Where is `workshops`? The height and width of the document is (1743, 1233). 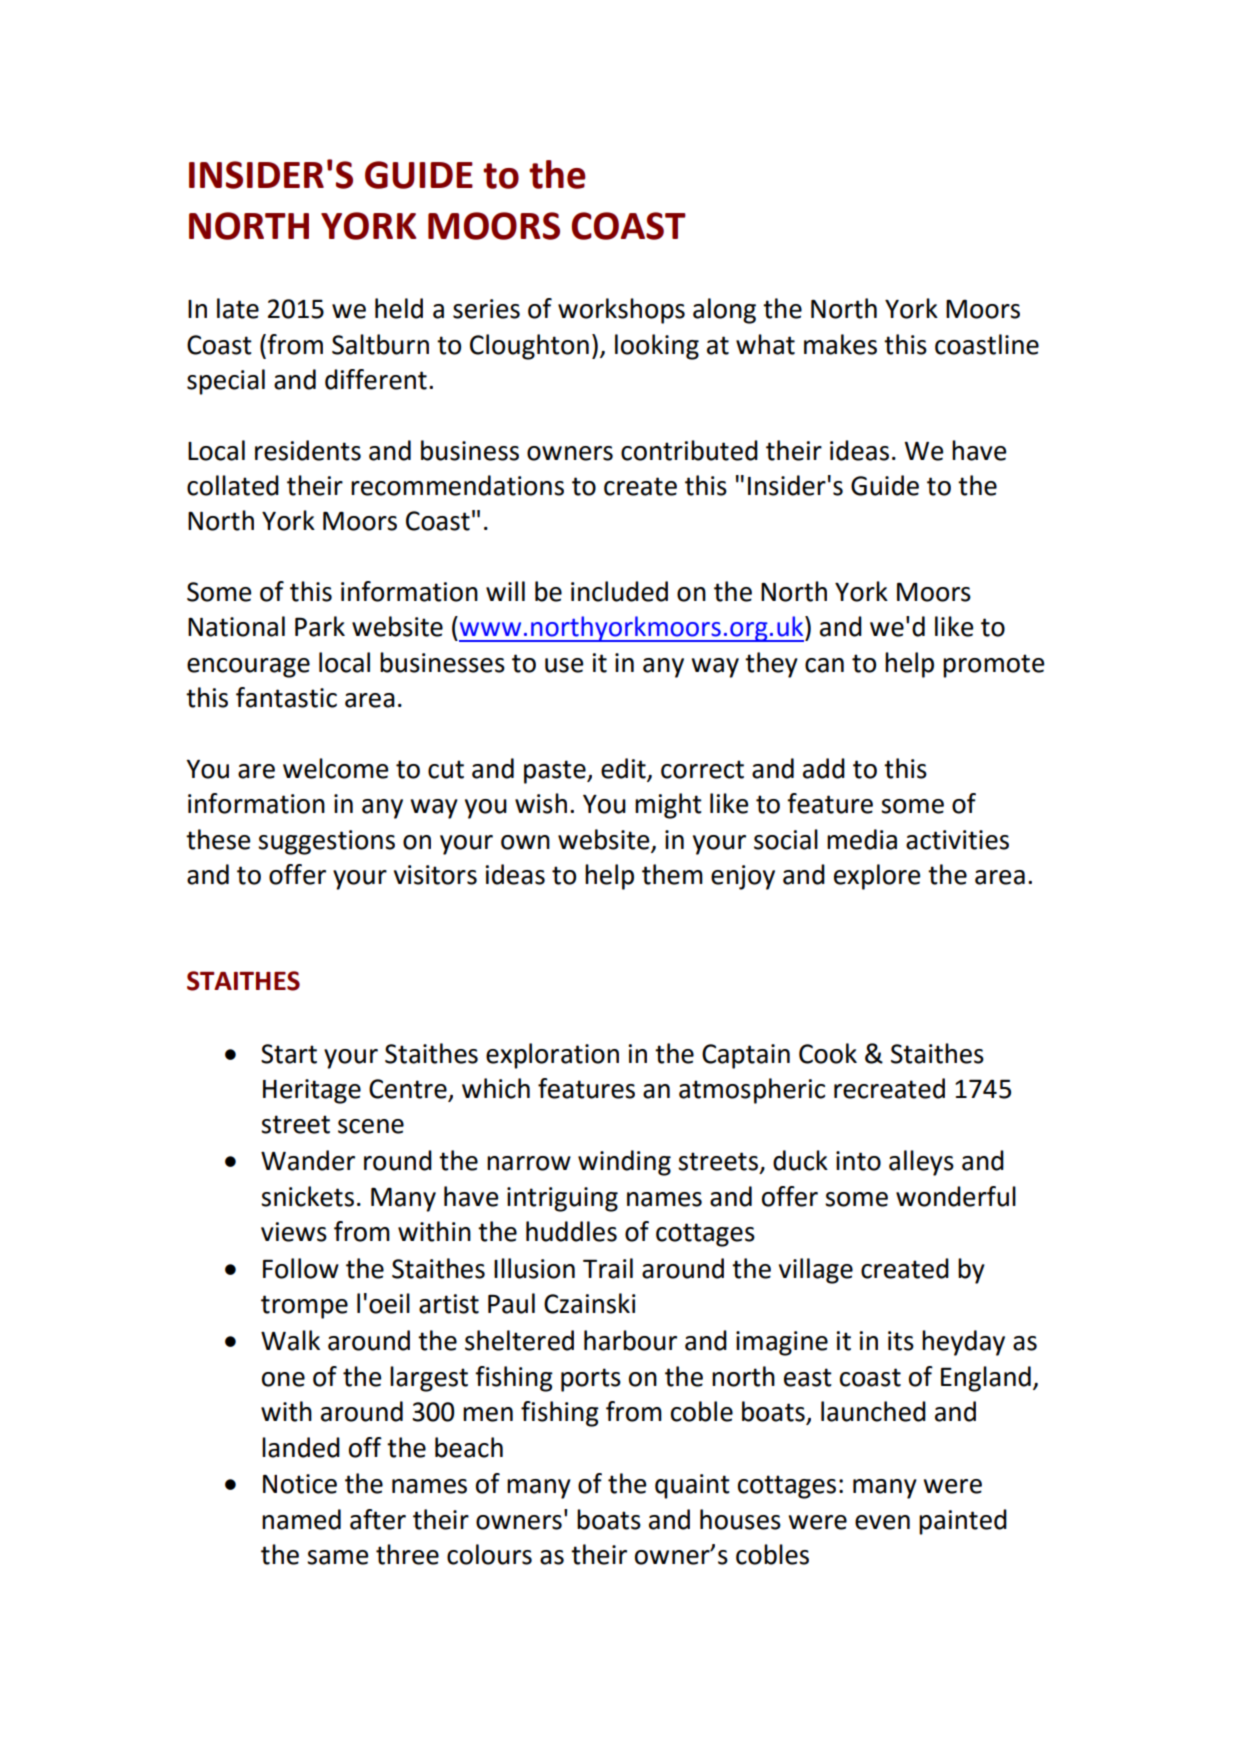 workshops is located at coordinates (621, 311).
